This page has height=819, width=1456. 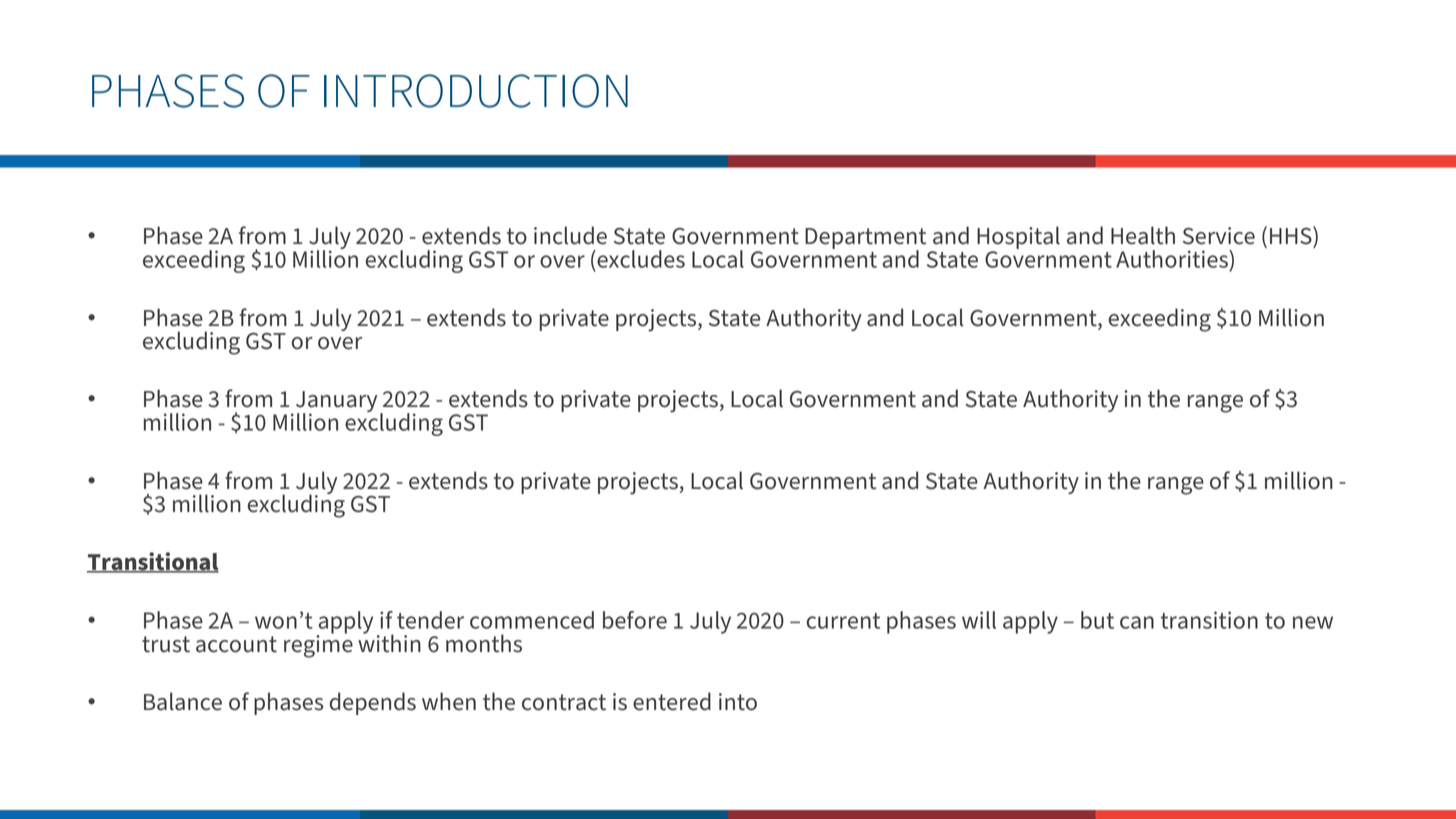 What do you see at coordinates (1137, 622) in the page?
I see `can` at bounding box center [1137, 622].
